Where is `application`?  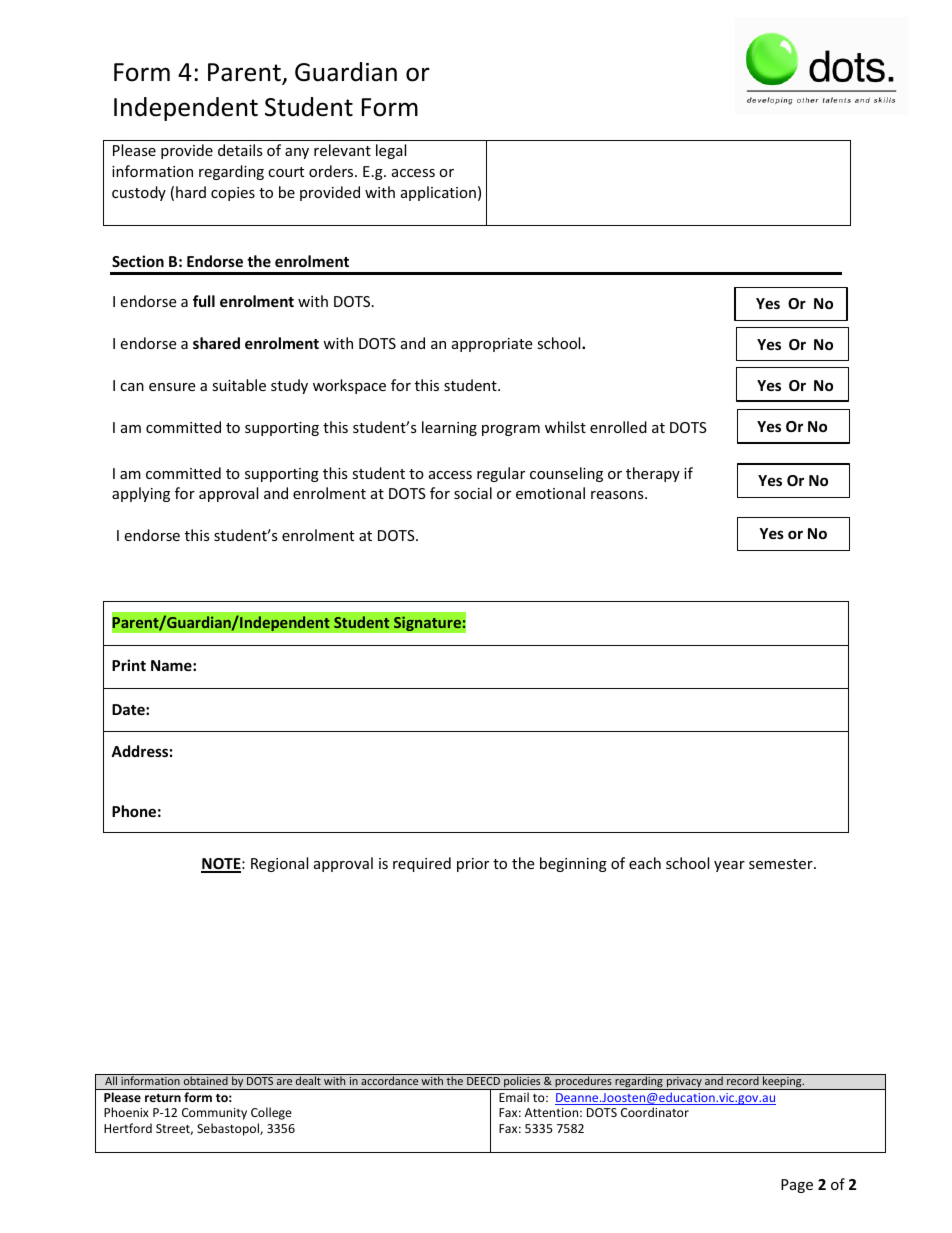 application is located at coordinates (438, 193).
